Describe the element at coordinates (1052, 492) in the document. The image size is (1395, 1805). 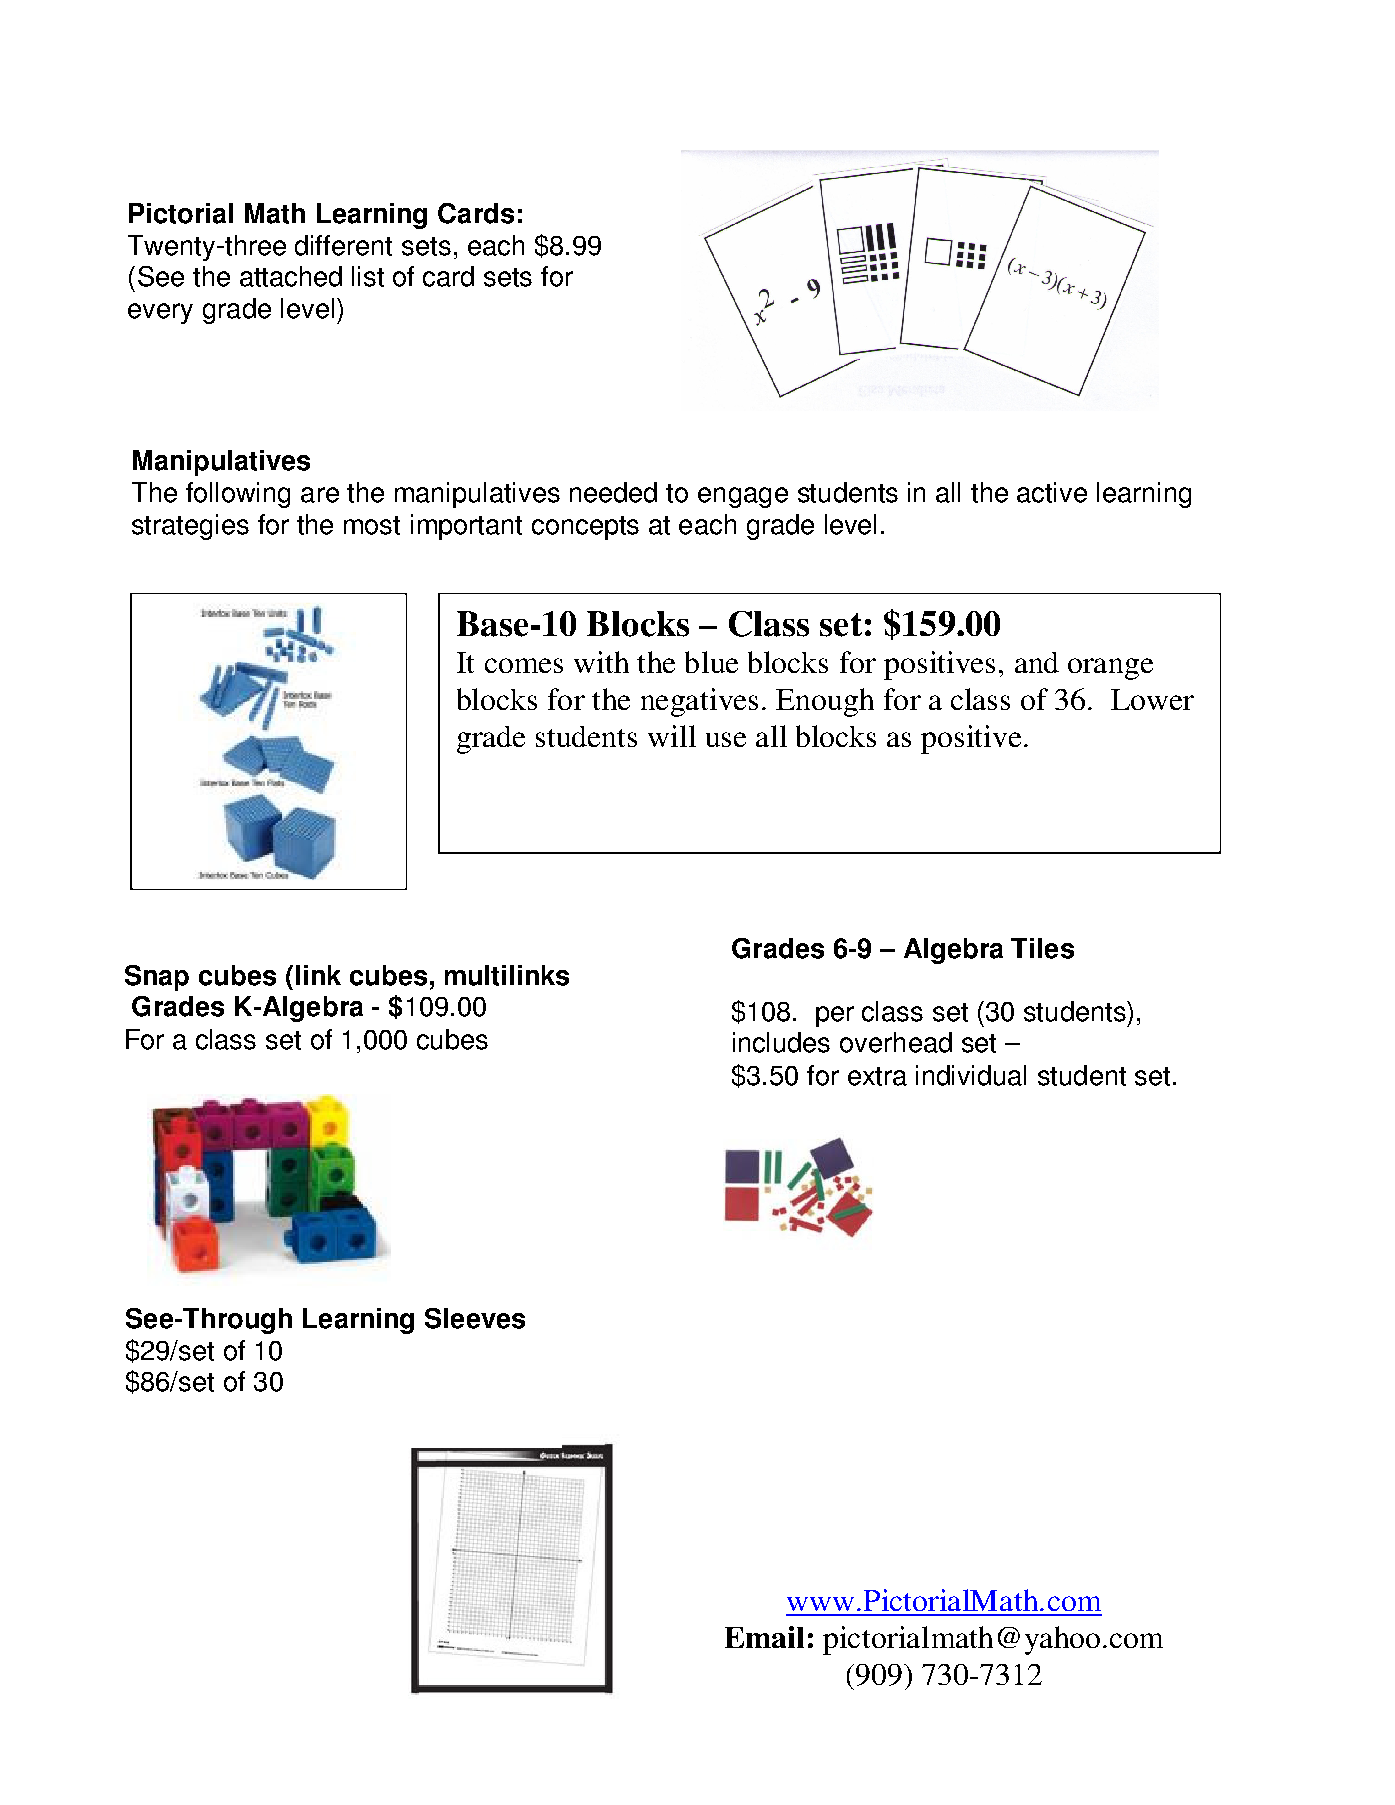
I see `active` at that location.
